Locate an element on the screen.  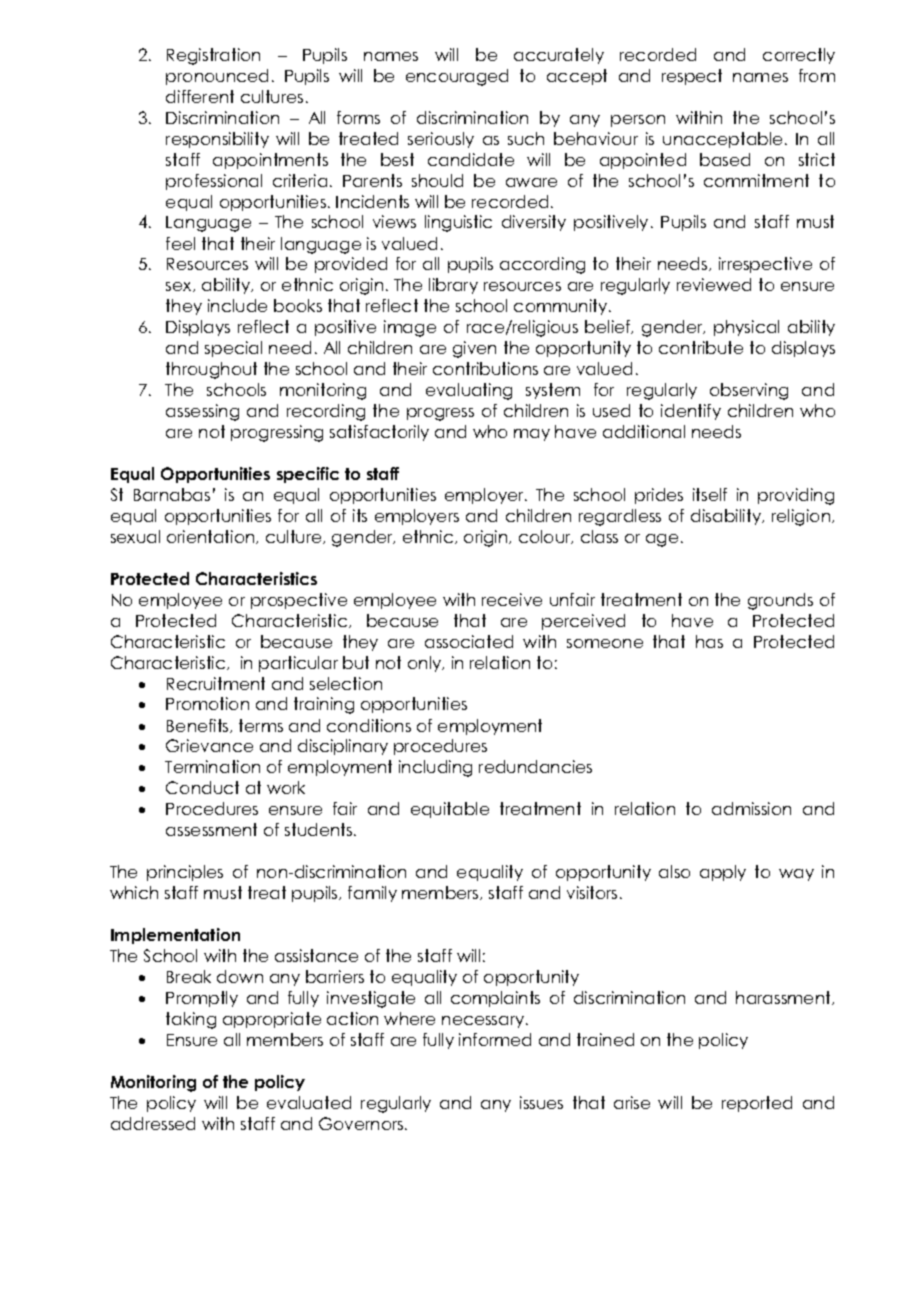
correctly is located at coordinates (799, 56).
